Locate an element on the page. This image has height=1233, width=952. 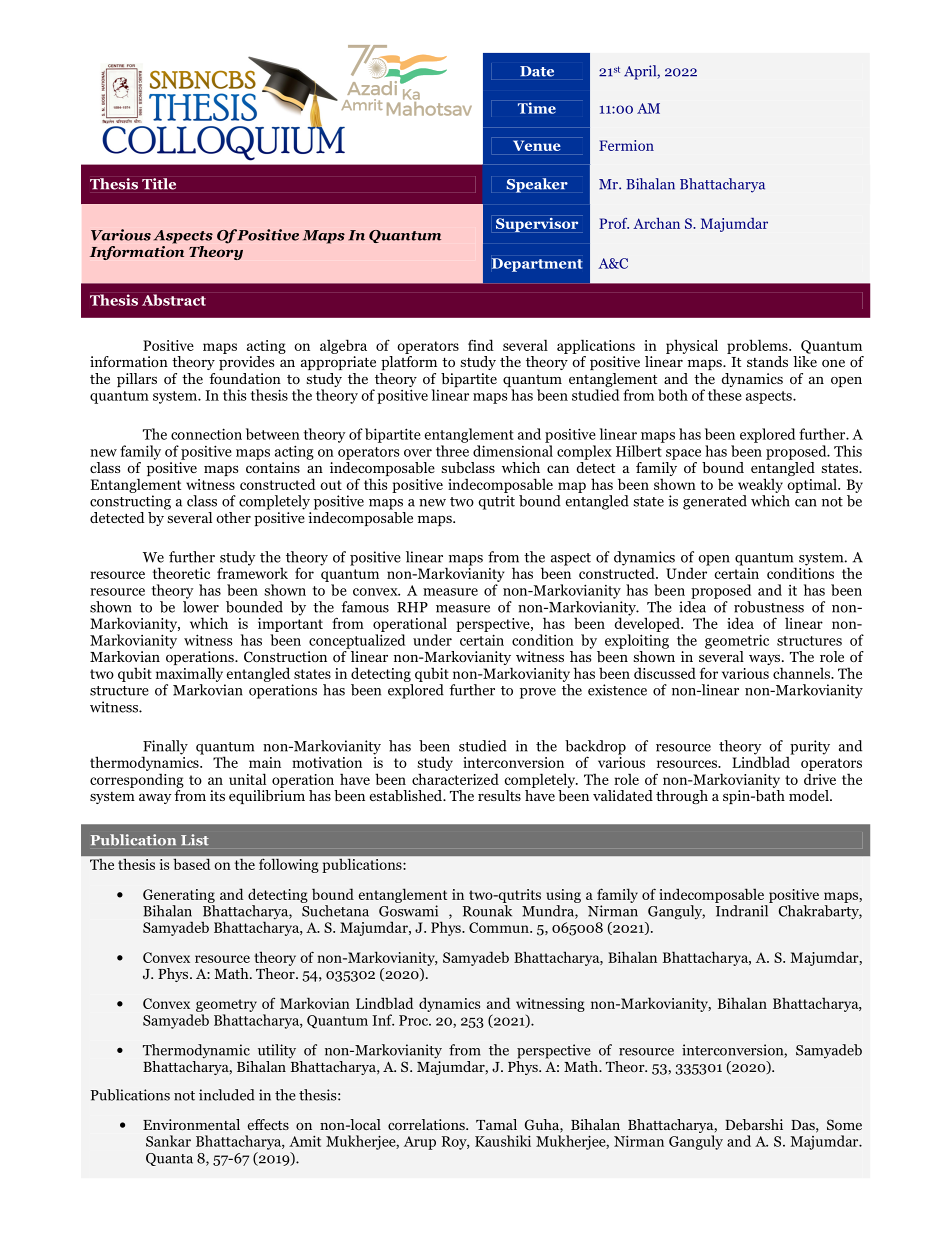
RHP is located at coordinates (412, 607).
